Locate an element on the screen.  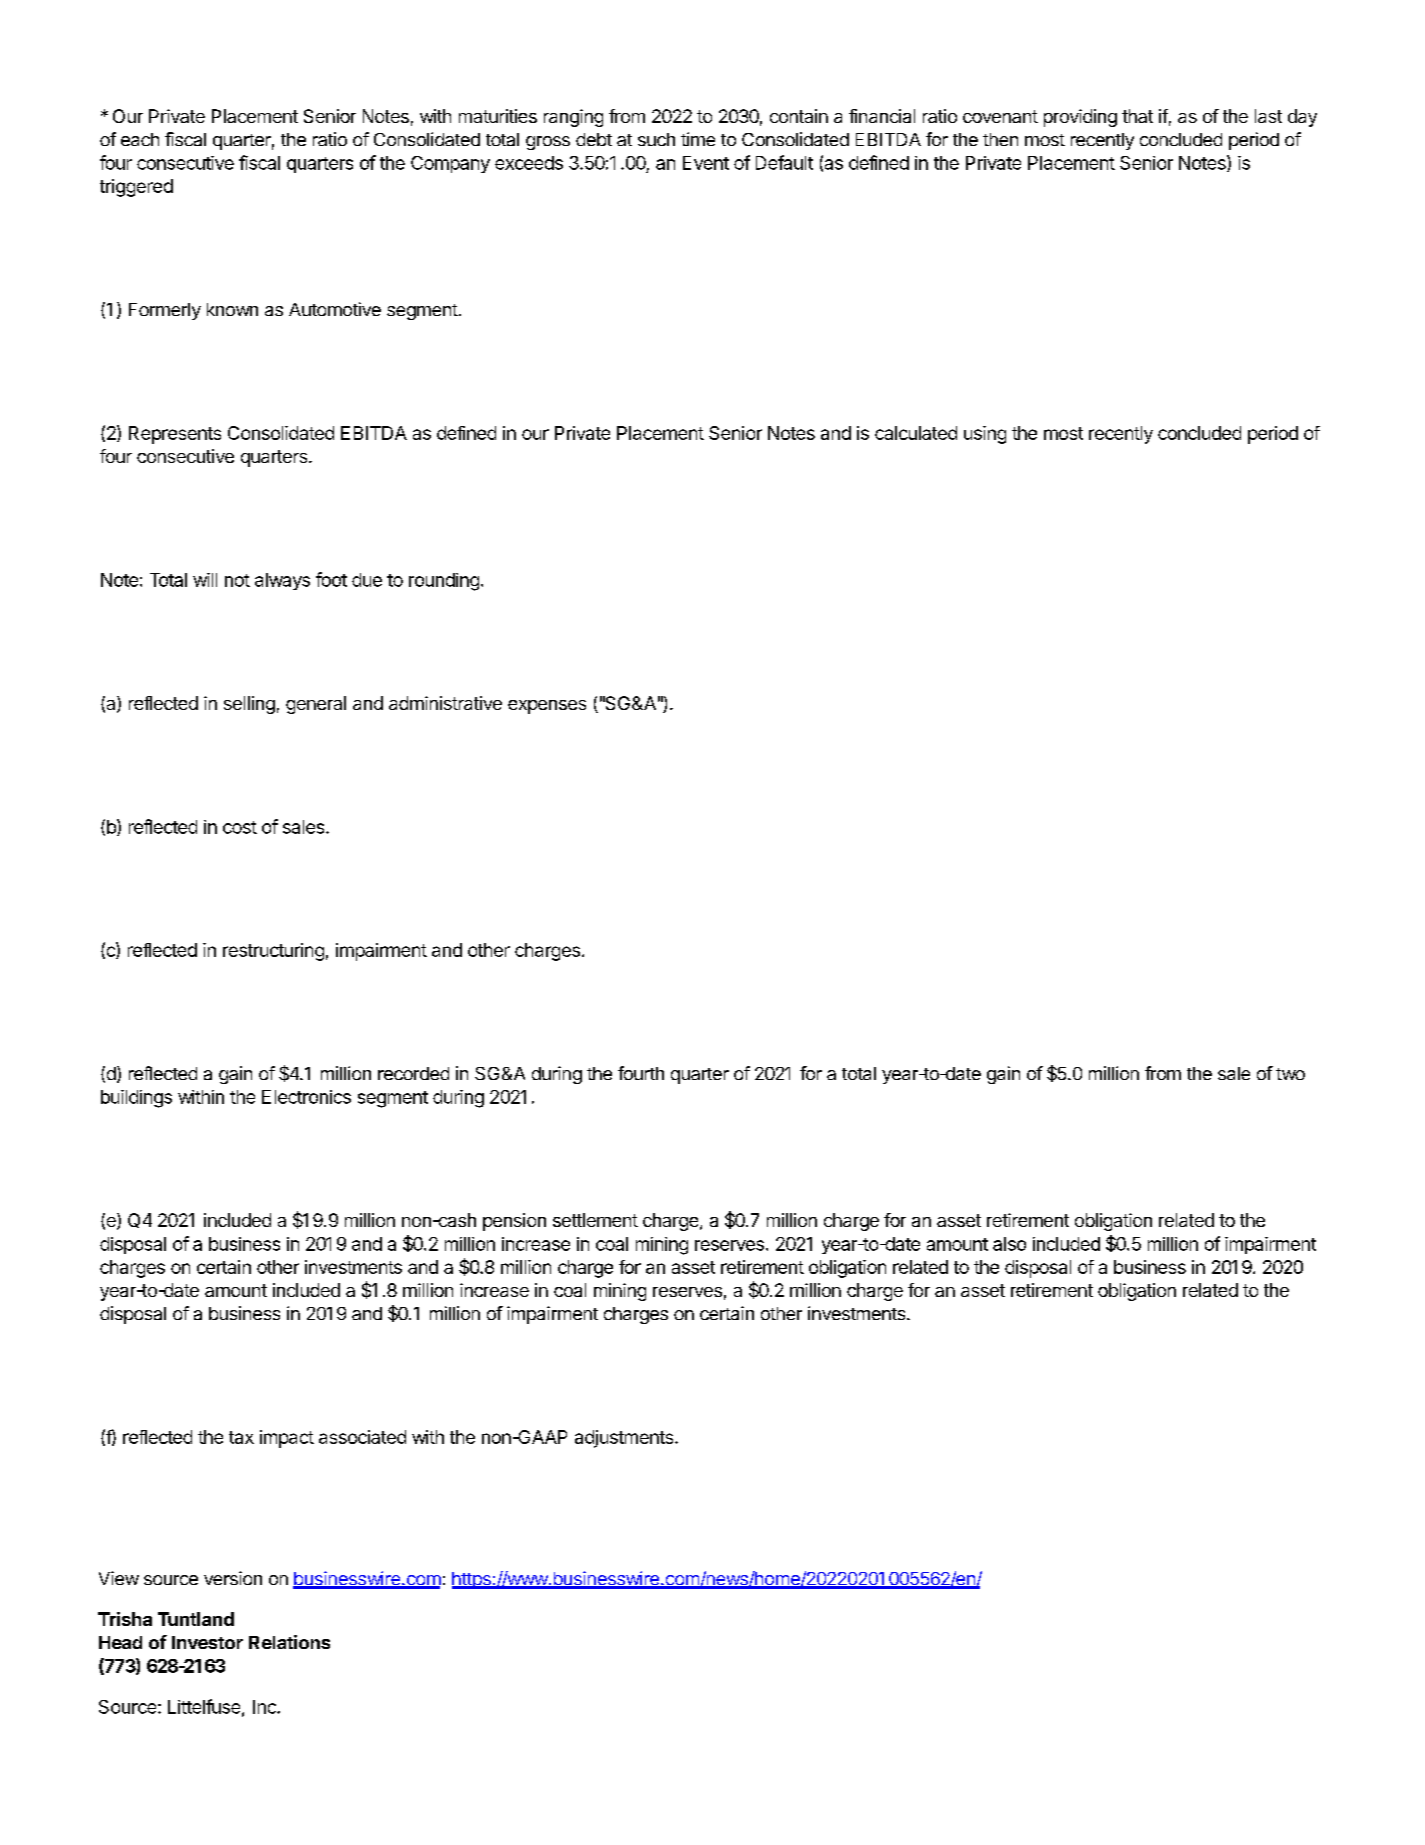
cost is located at coordinates (240, 827).
